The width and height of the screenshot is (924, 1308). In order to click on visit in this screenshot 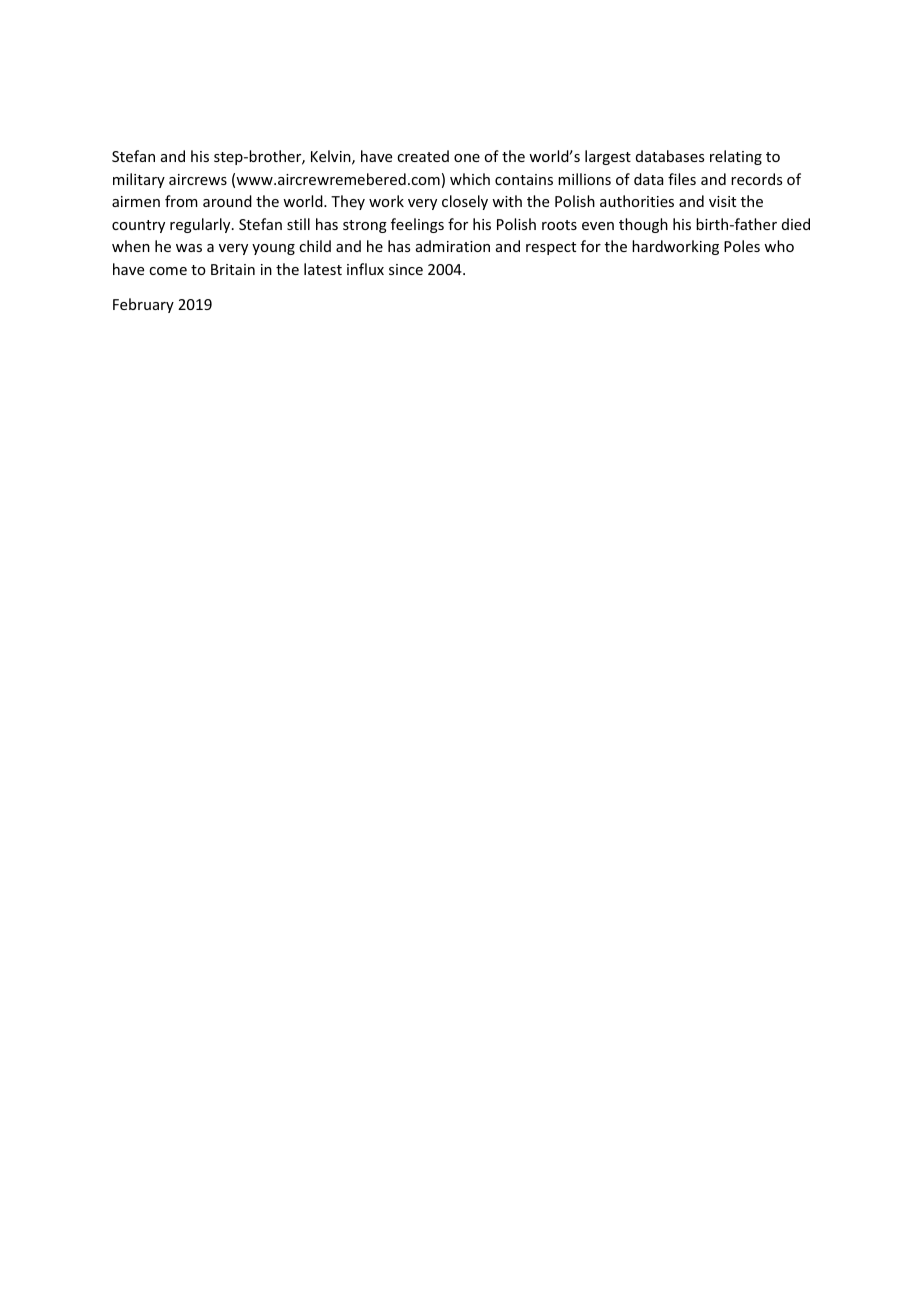, I will do `click(722, 201)`.
